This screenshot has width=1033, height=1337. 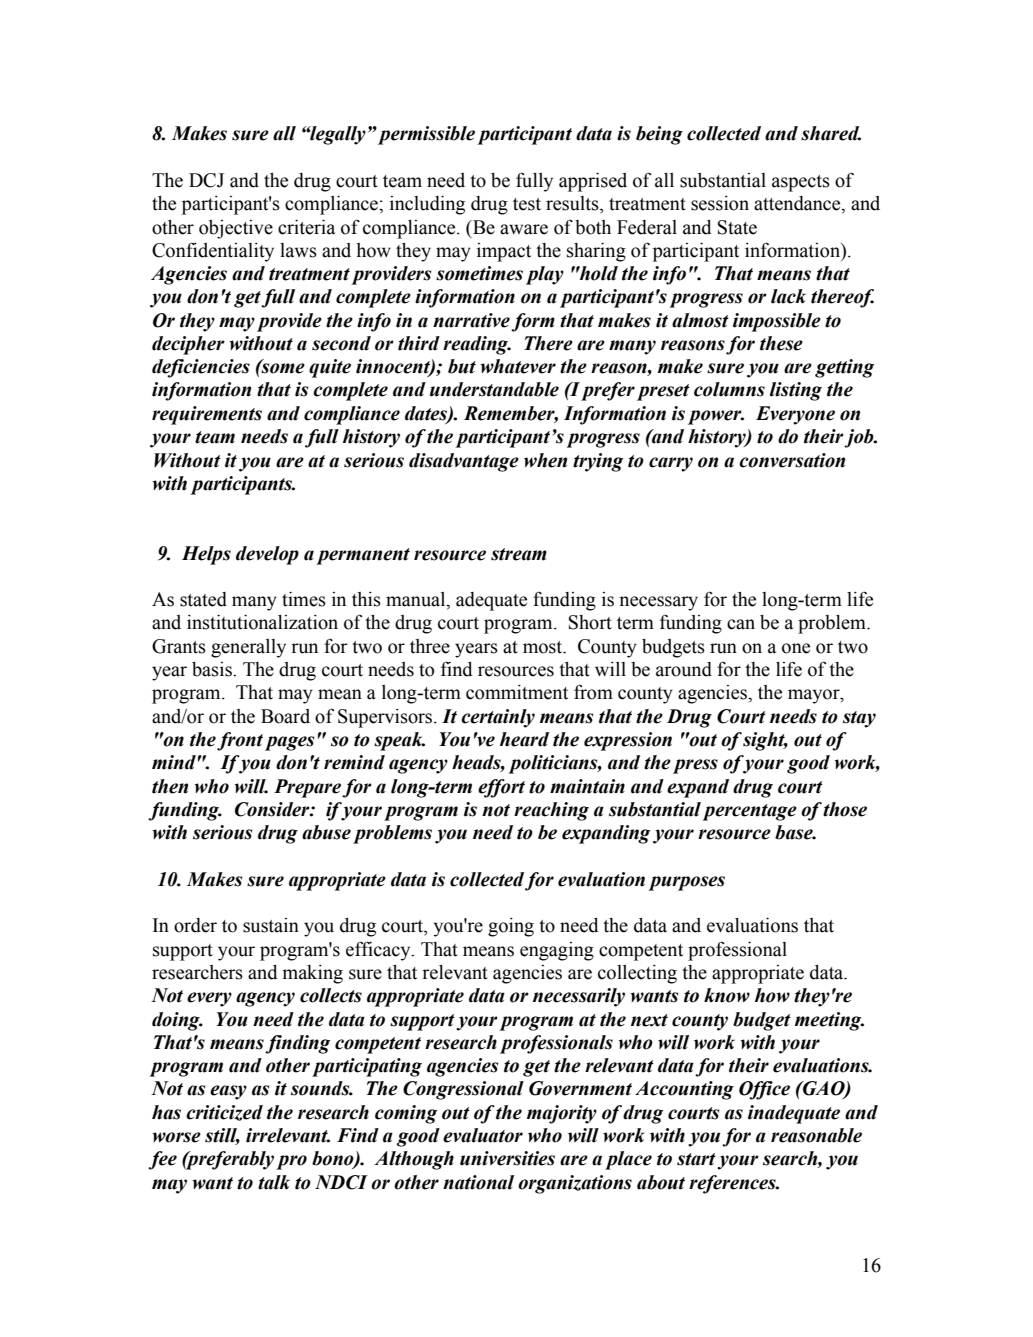 I want to click on percentage, so click(x=750, y=812).
